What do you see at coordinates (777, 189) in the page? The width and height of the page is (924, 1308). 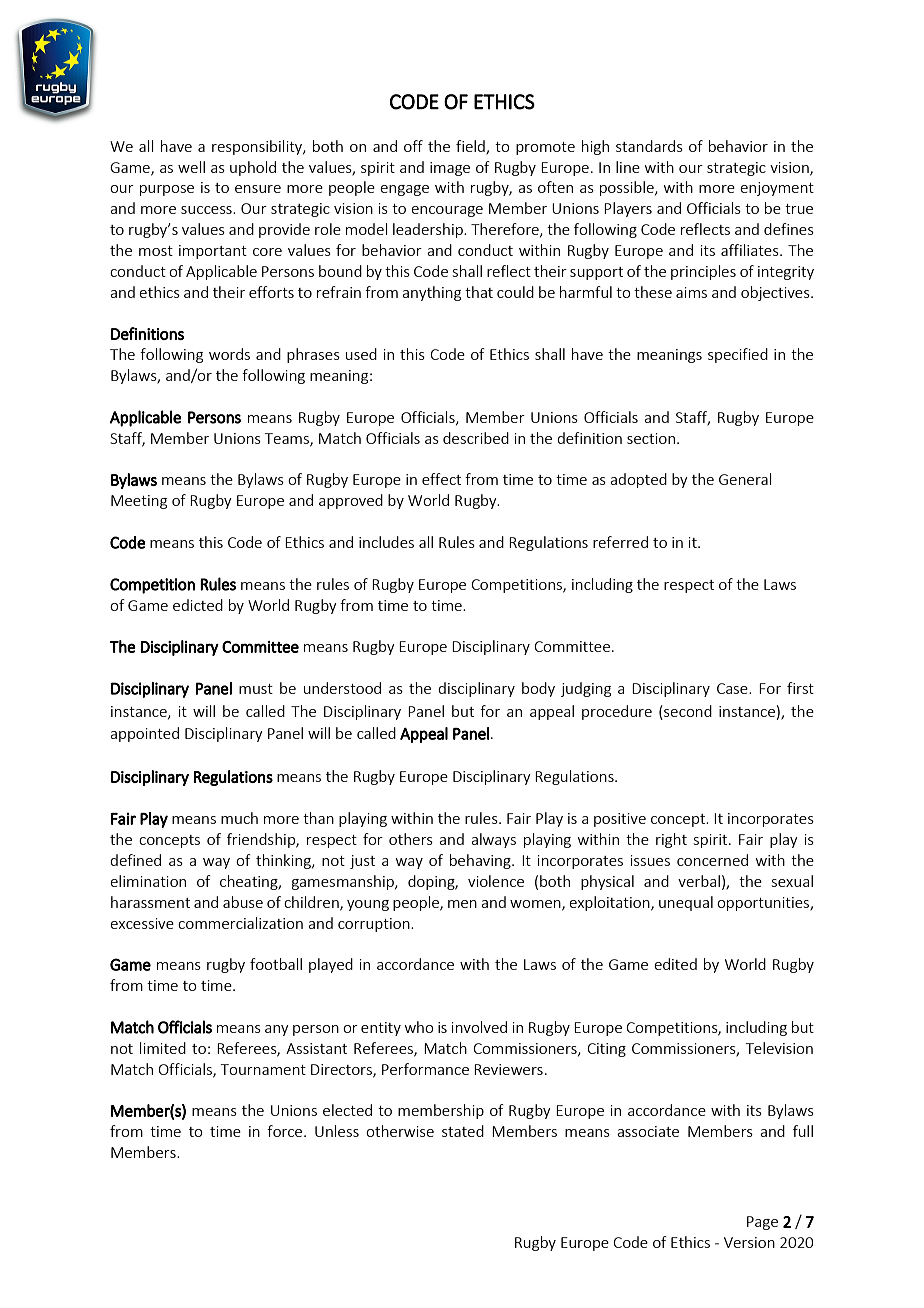 I see `enjoyment` at bounding box center [777, 189].
